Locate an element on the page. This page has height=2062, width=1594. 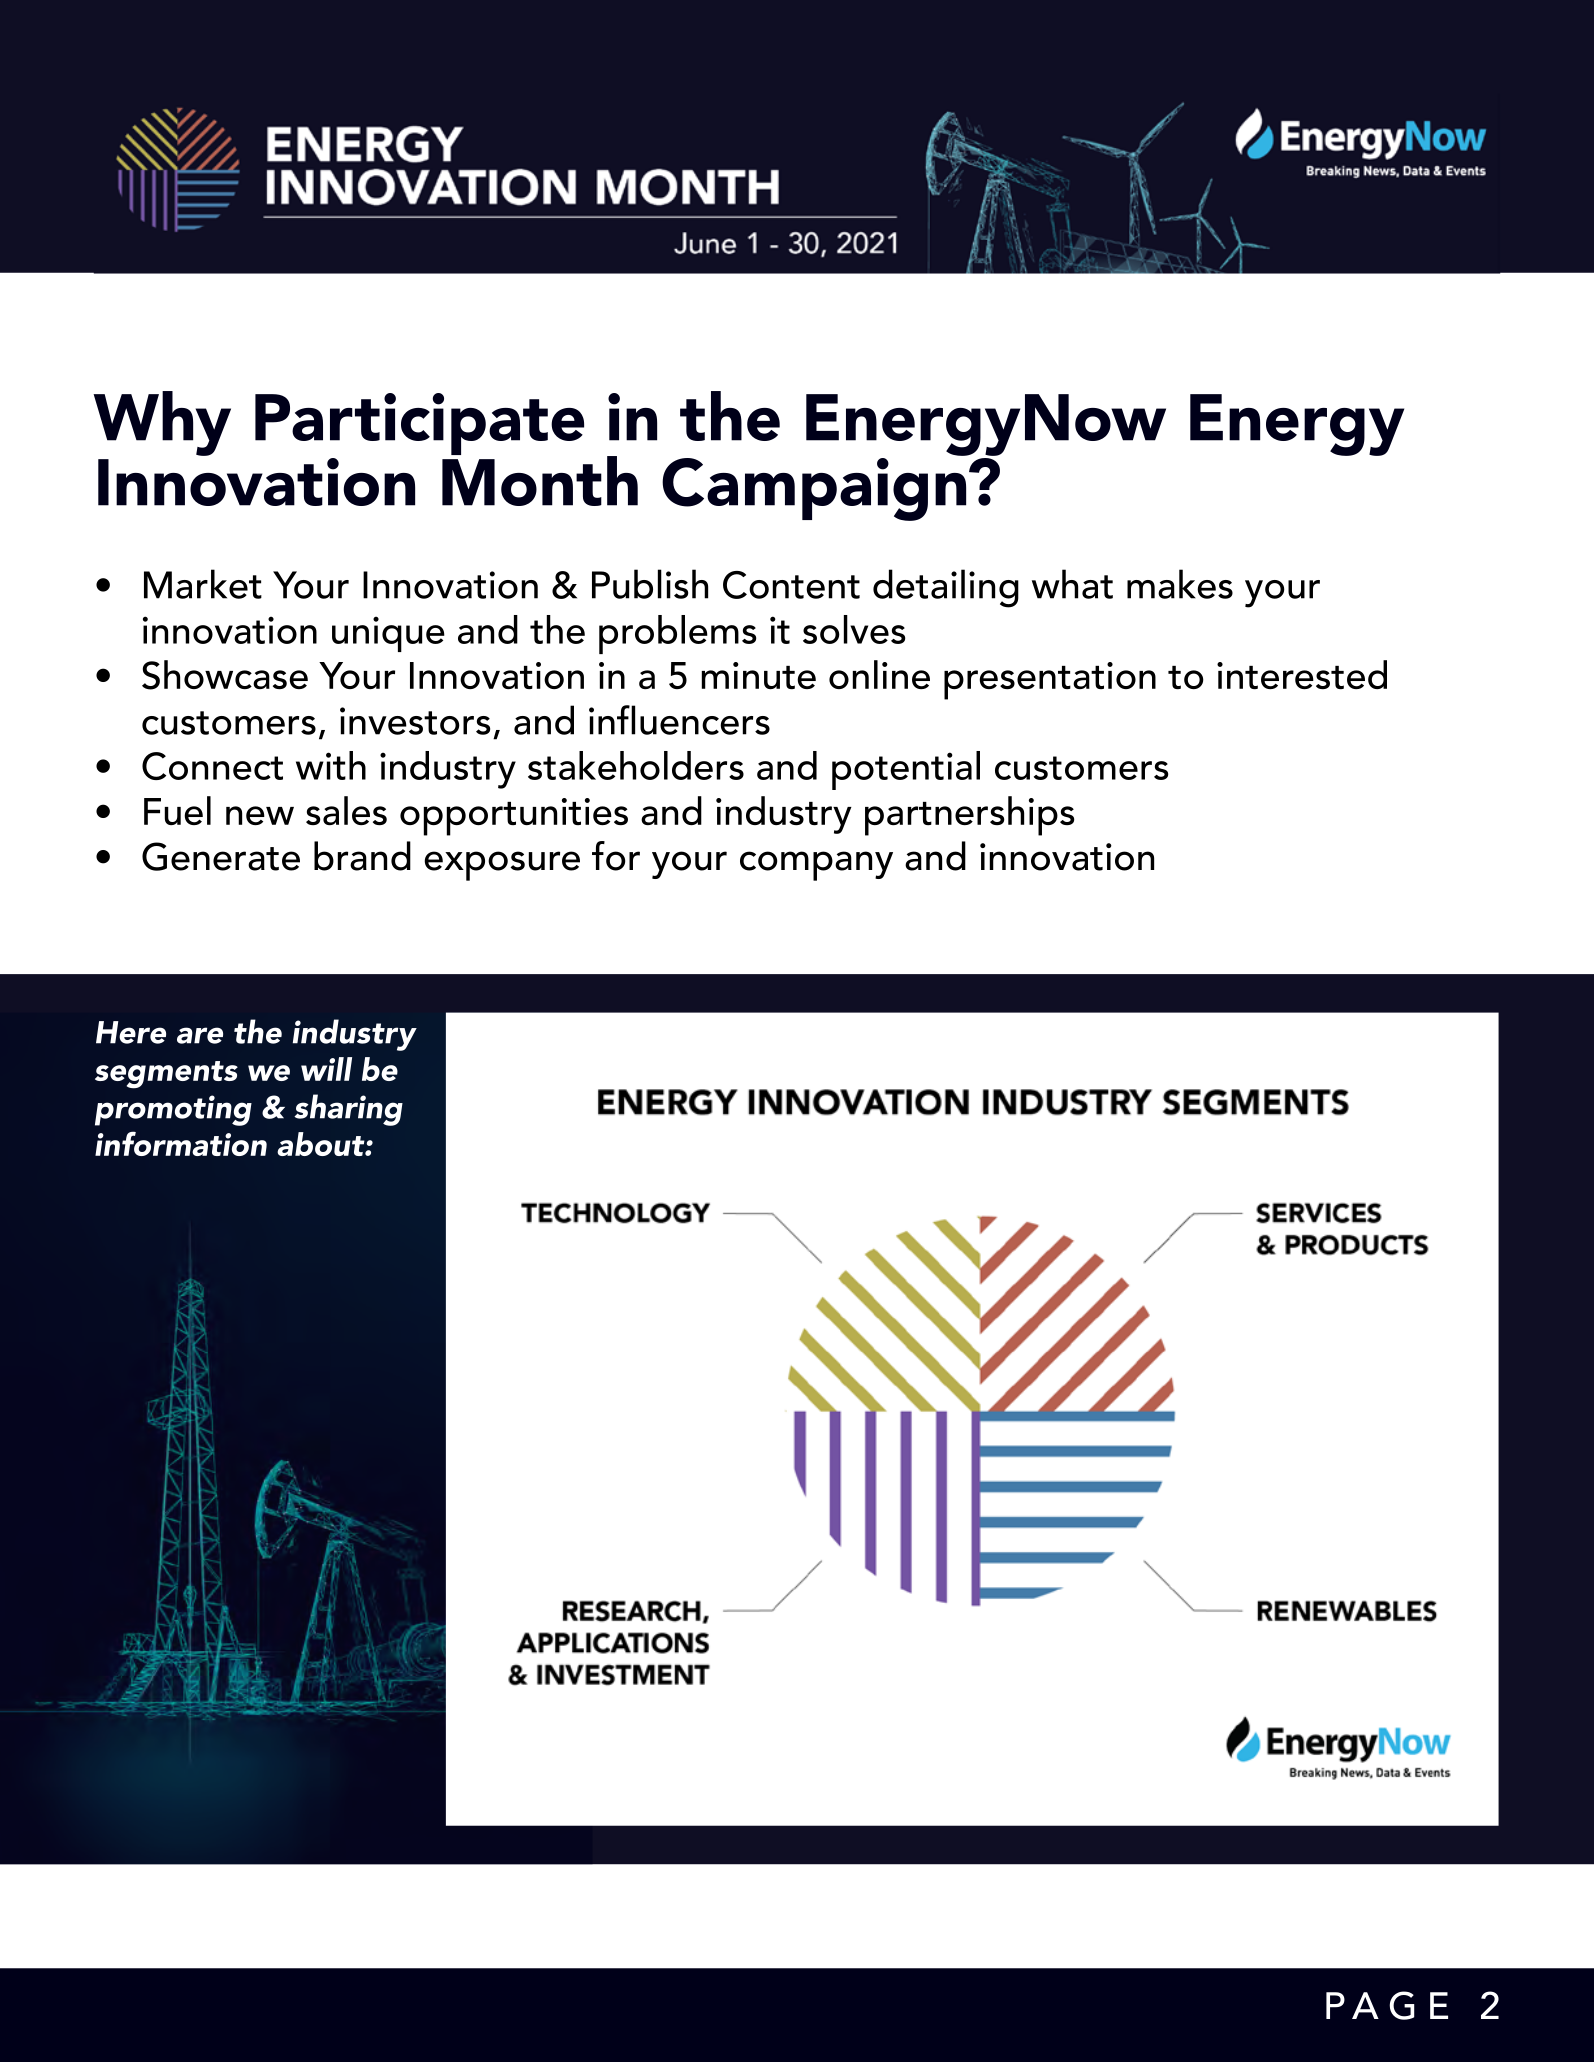
partnerships is located at coordinates (970, 816).
